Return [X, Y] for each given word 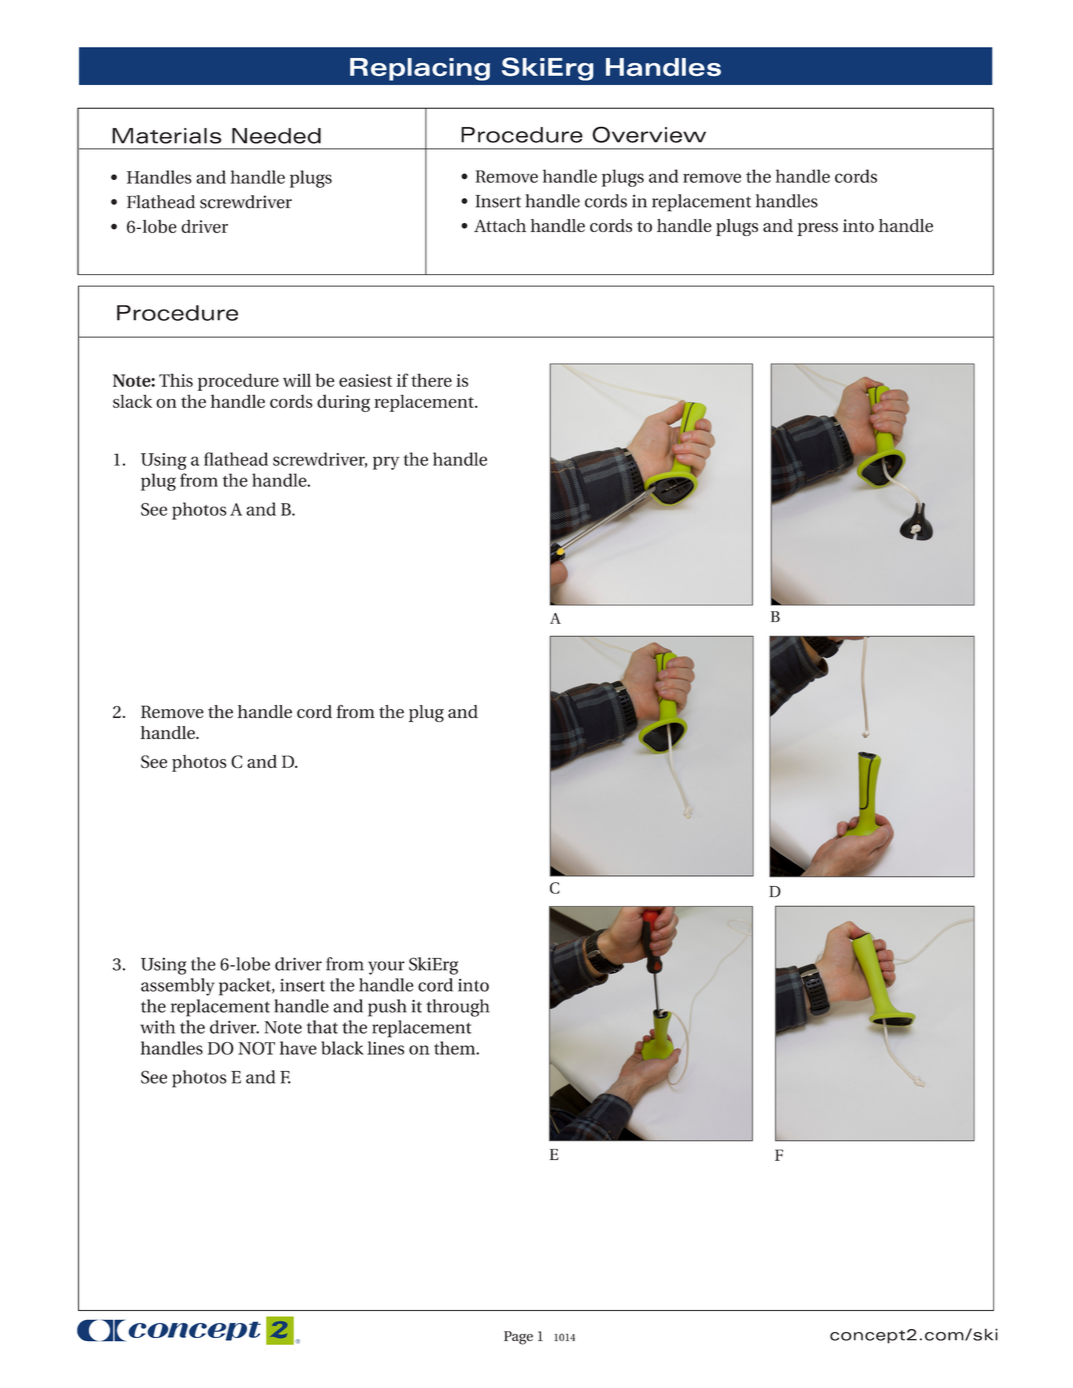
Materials [167, 136]
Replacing [420, 69]
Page [518, 1338]
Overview [649, 134]
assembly [178, 987]
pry [386, 463]
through [458, 1008]
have [298, 1048]
